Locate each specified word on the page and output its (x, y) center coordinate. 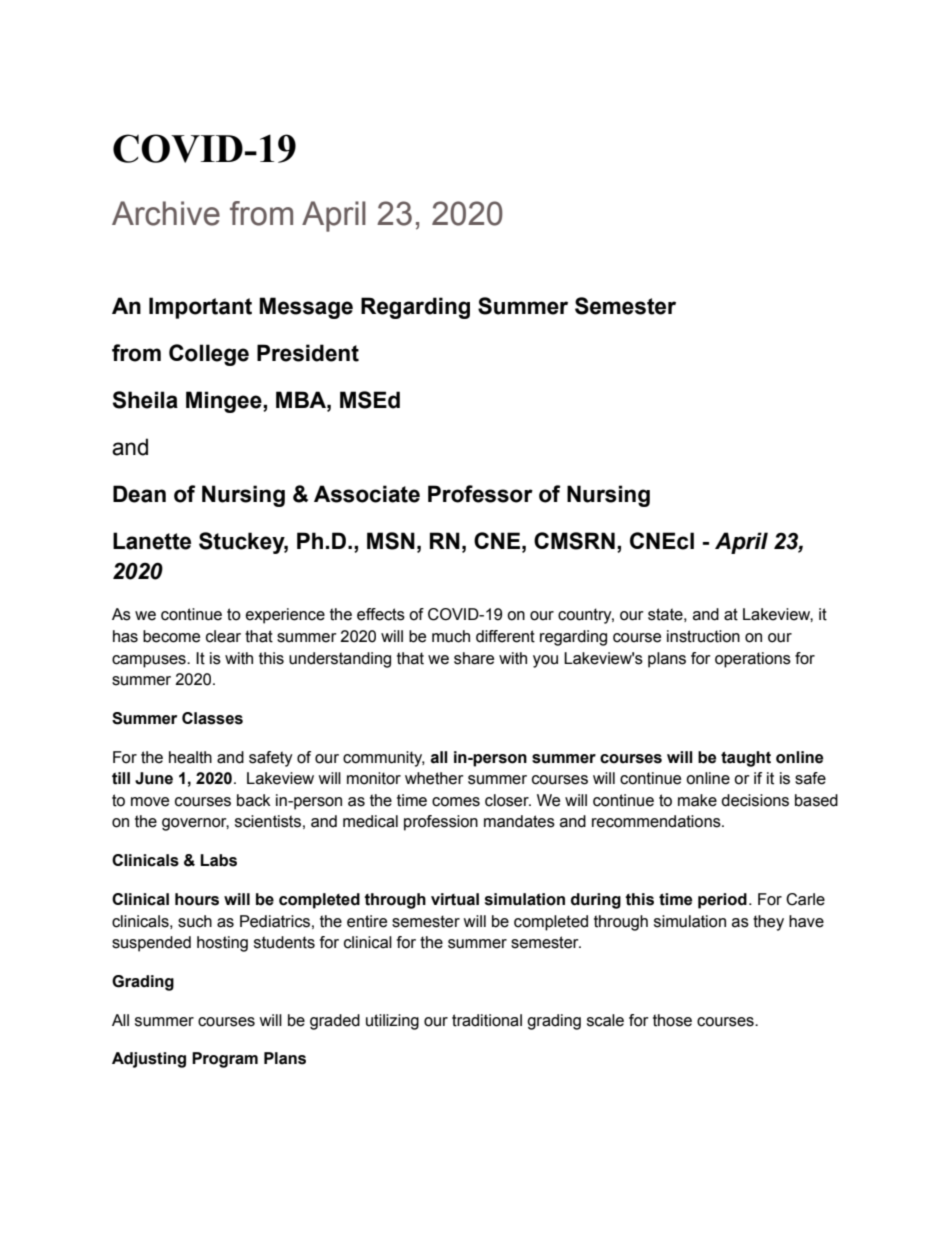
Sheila (145, 400)
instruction (703, 636)
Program (225, 1060)
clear (223, 636)
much (451, 636)
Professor (480, 494)
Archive (166, 213)
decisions (755, 800)
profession (441, 823)
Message (306, 308)
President (308, 353)
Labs (218, 860)
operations (753, 660)
